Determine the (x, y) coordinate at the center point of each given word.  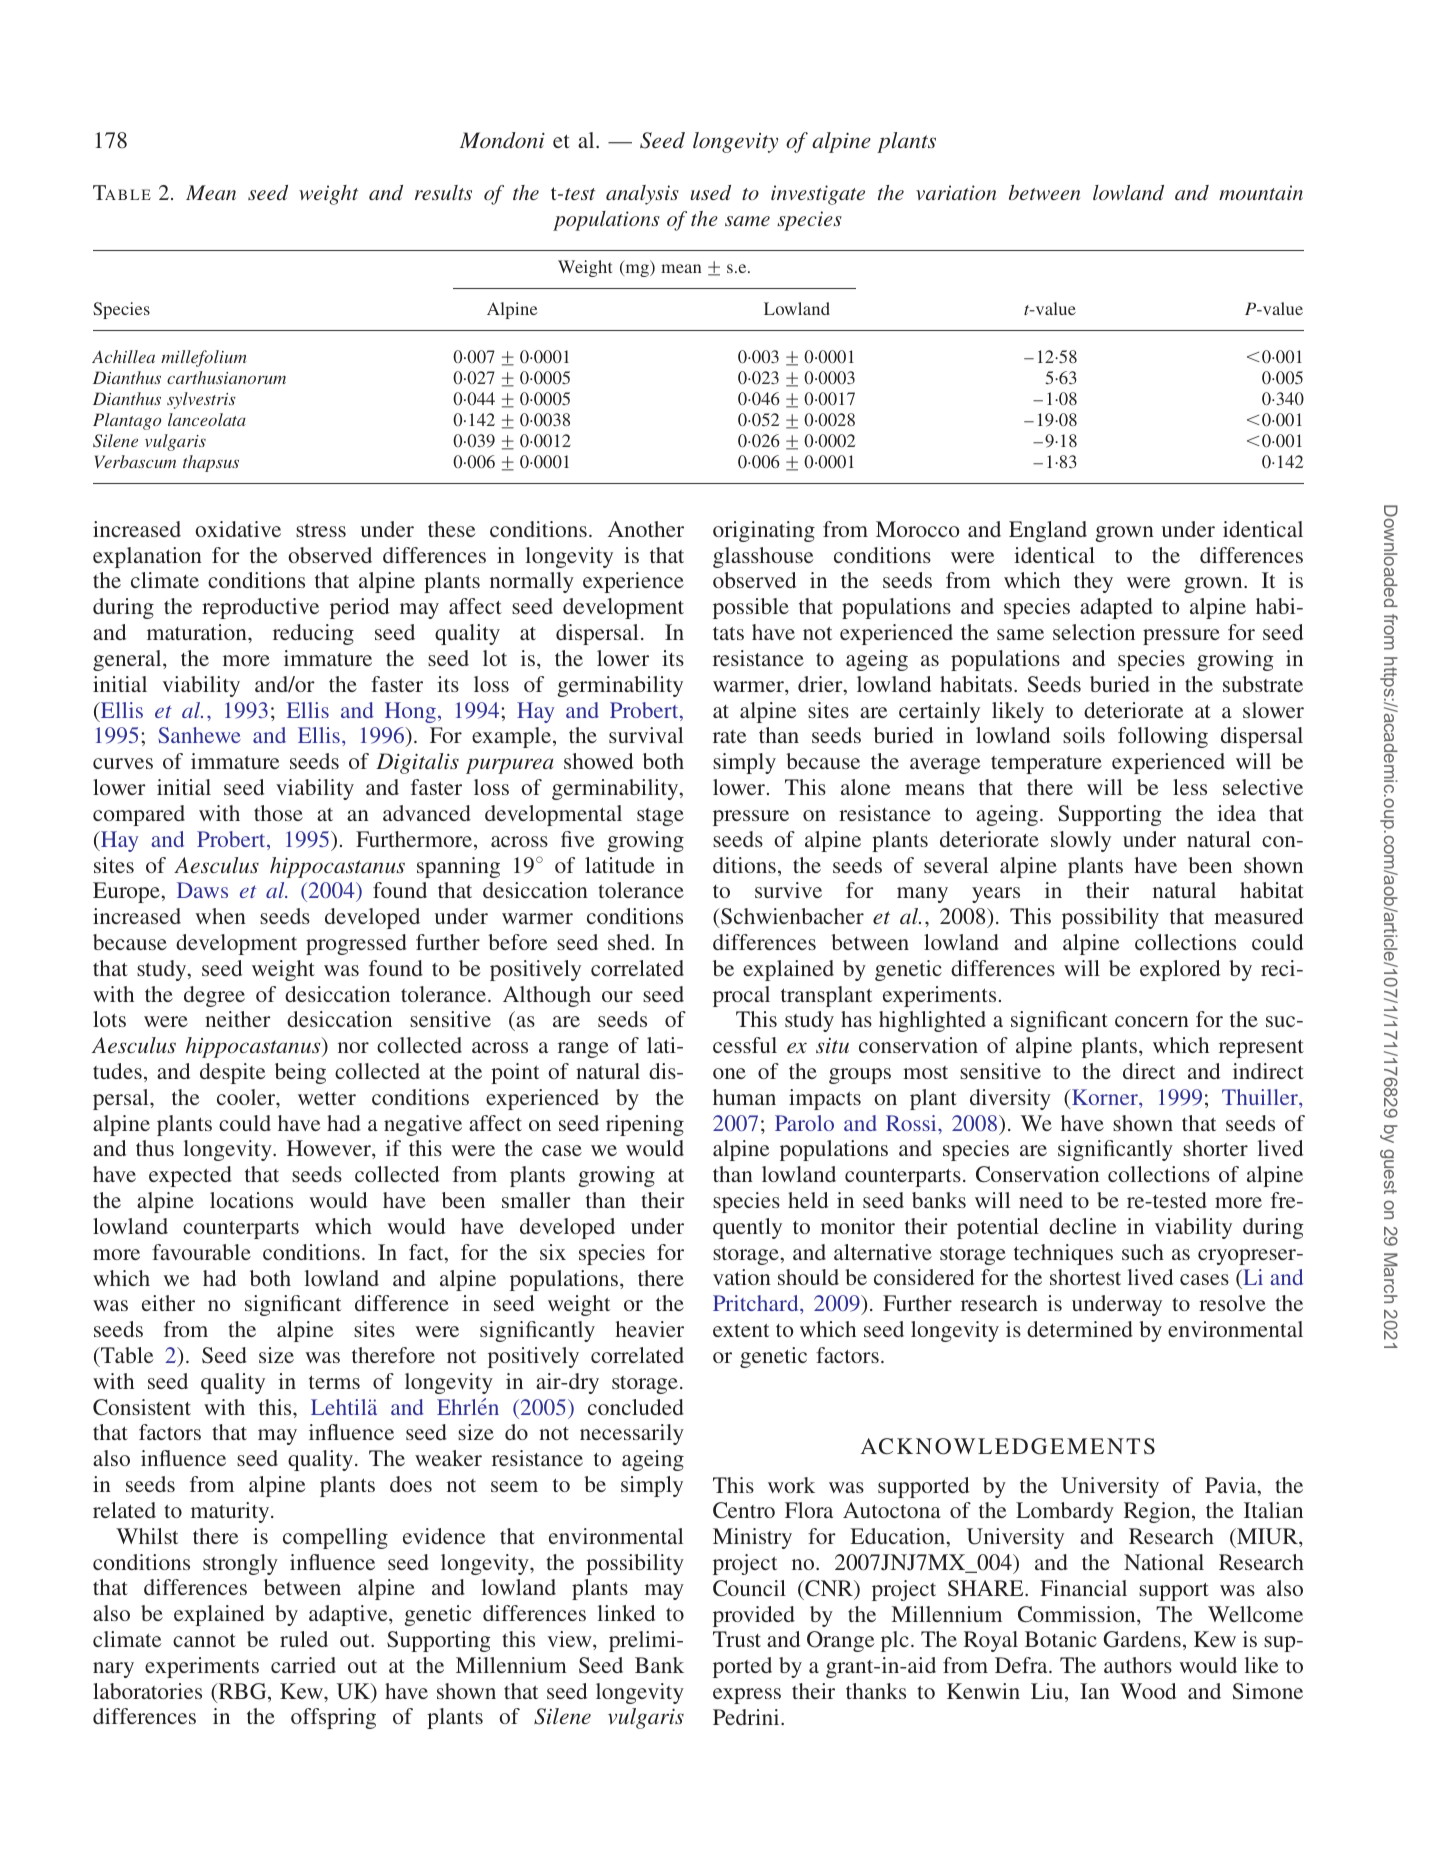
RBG (242, 1692)
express (747, 1696)
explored (1180, 970)
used (710, 192)
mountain (1261, 192)
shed (629, 942)
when (220, 916)
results (443, 192)
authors (1138, 1665)
